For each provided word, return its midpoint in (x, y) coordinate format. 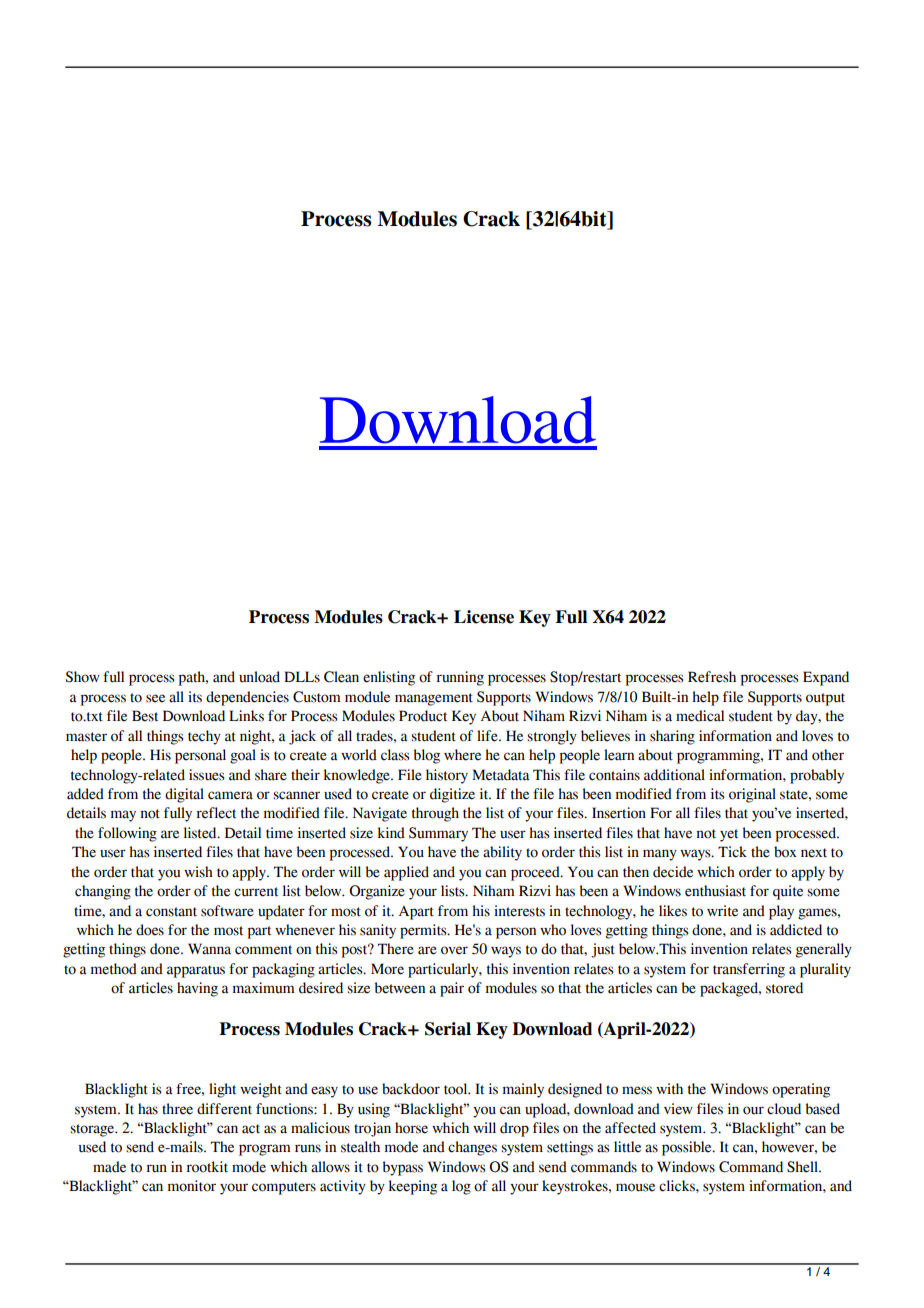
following (127, 834)
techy (204, 737)
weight (261, 1090)
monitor (192, 1186)
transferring (749, 970)
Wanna (209, 949)
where (462, 755)
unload (259, 677)
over (454, 950)
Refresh (712, 677)
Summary (438, 834)
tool (457, 1089)
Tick (732, 852)
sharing (672, 737)
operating (801, 1090)
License (484, 617)
